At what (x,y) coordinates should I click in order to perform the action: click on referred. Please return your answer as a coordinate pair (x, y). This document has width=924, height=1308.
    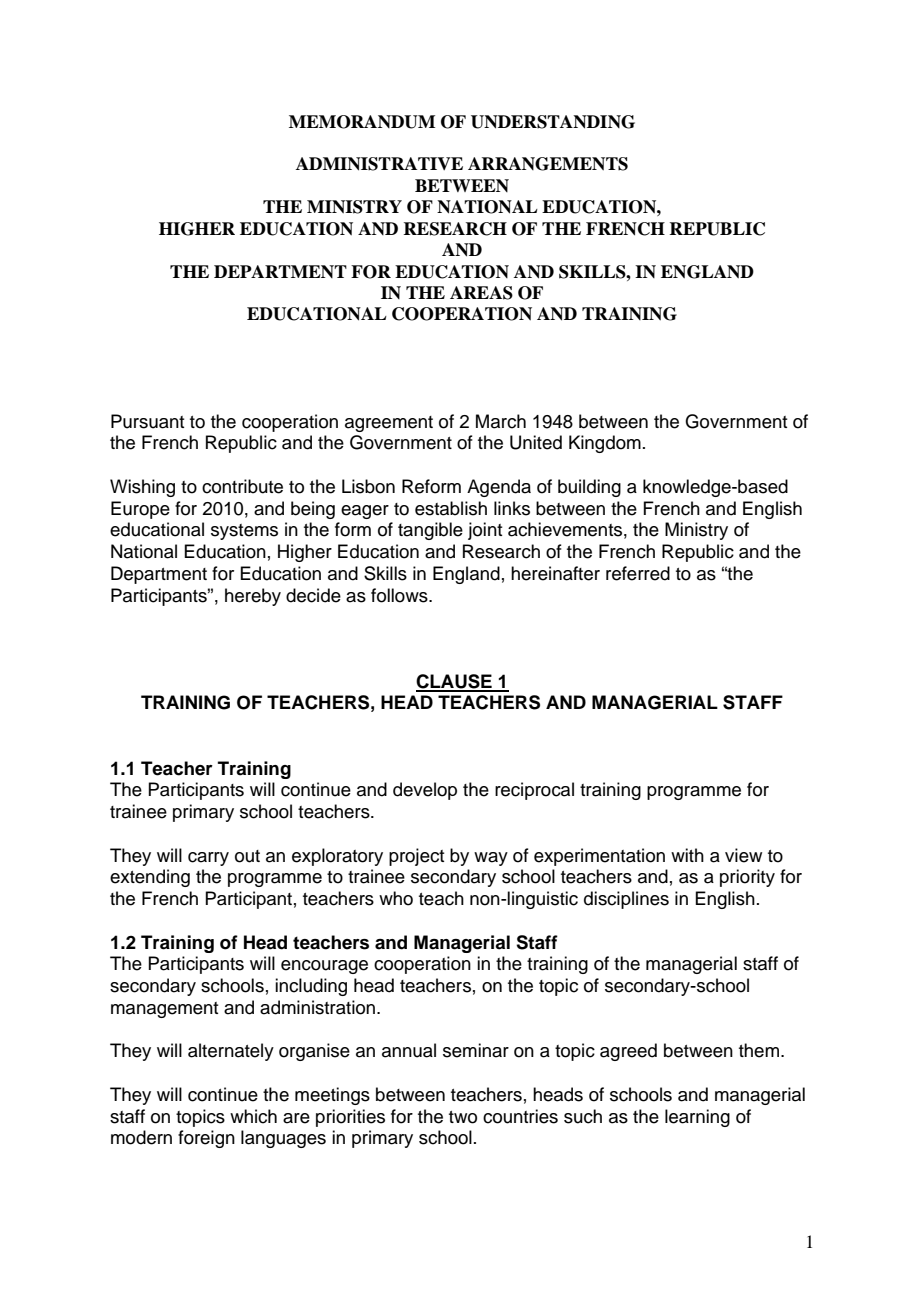
    Looking at the image, I should click on (638, 573).
